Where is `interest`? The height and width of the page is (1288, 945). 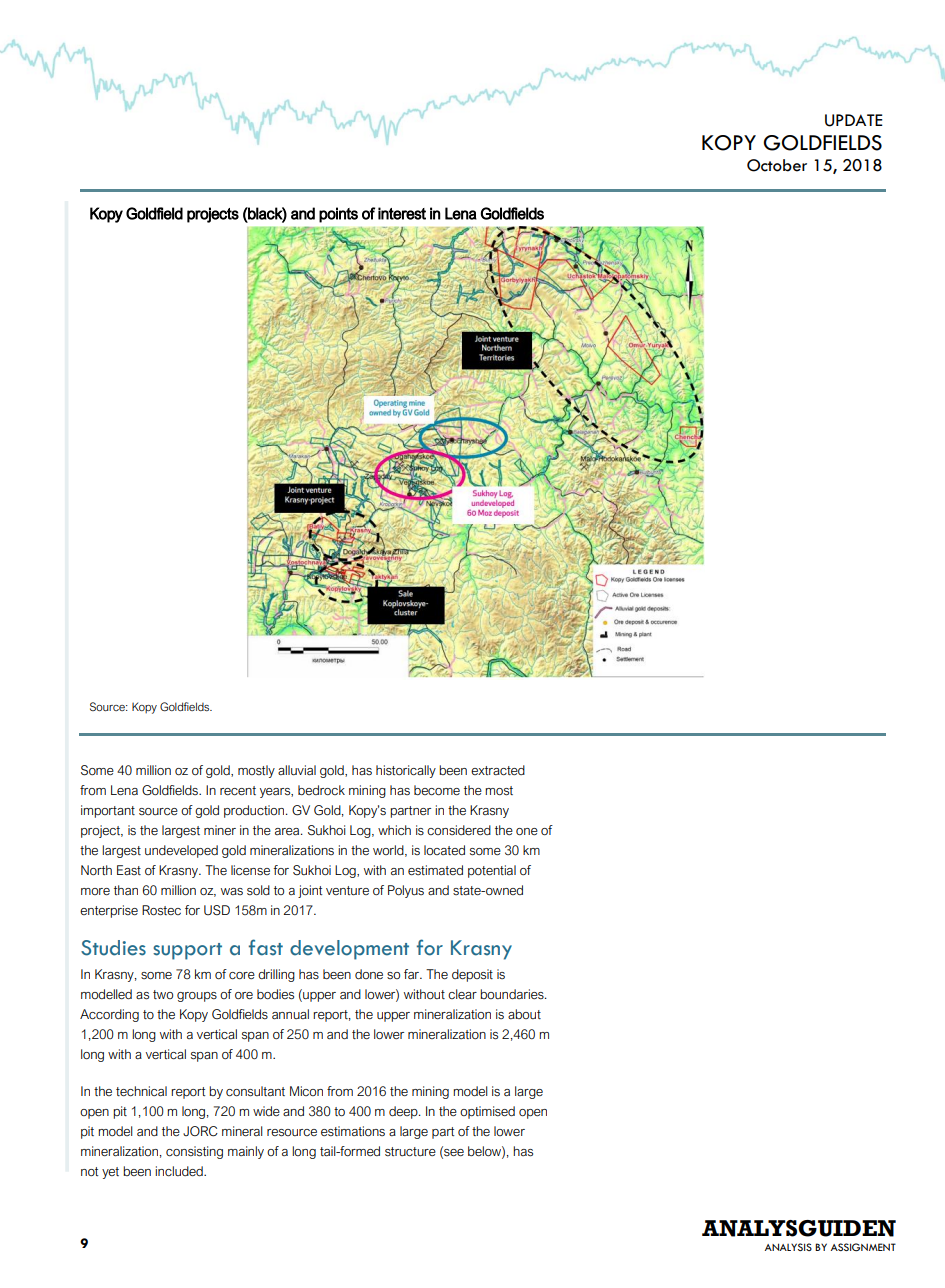
interest is located at coordinates (402, 213).
